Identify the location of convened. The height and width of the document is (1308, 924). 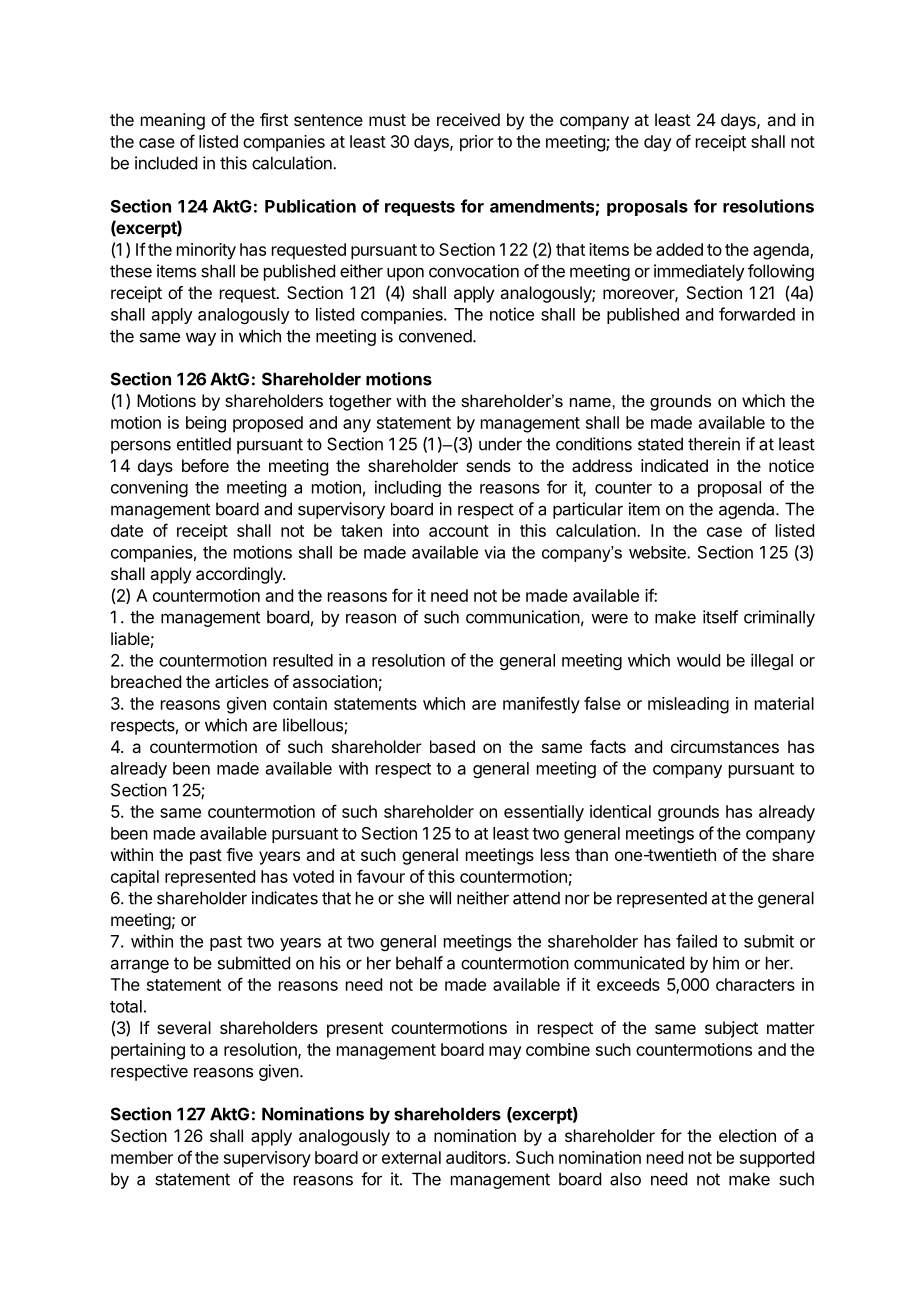
(435, 336).
